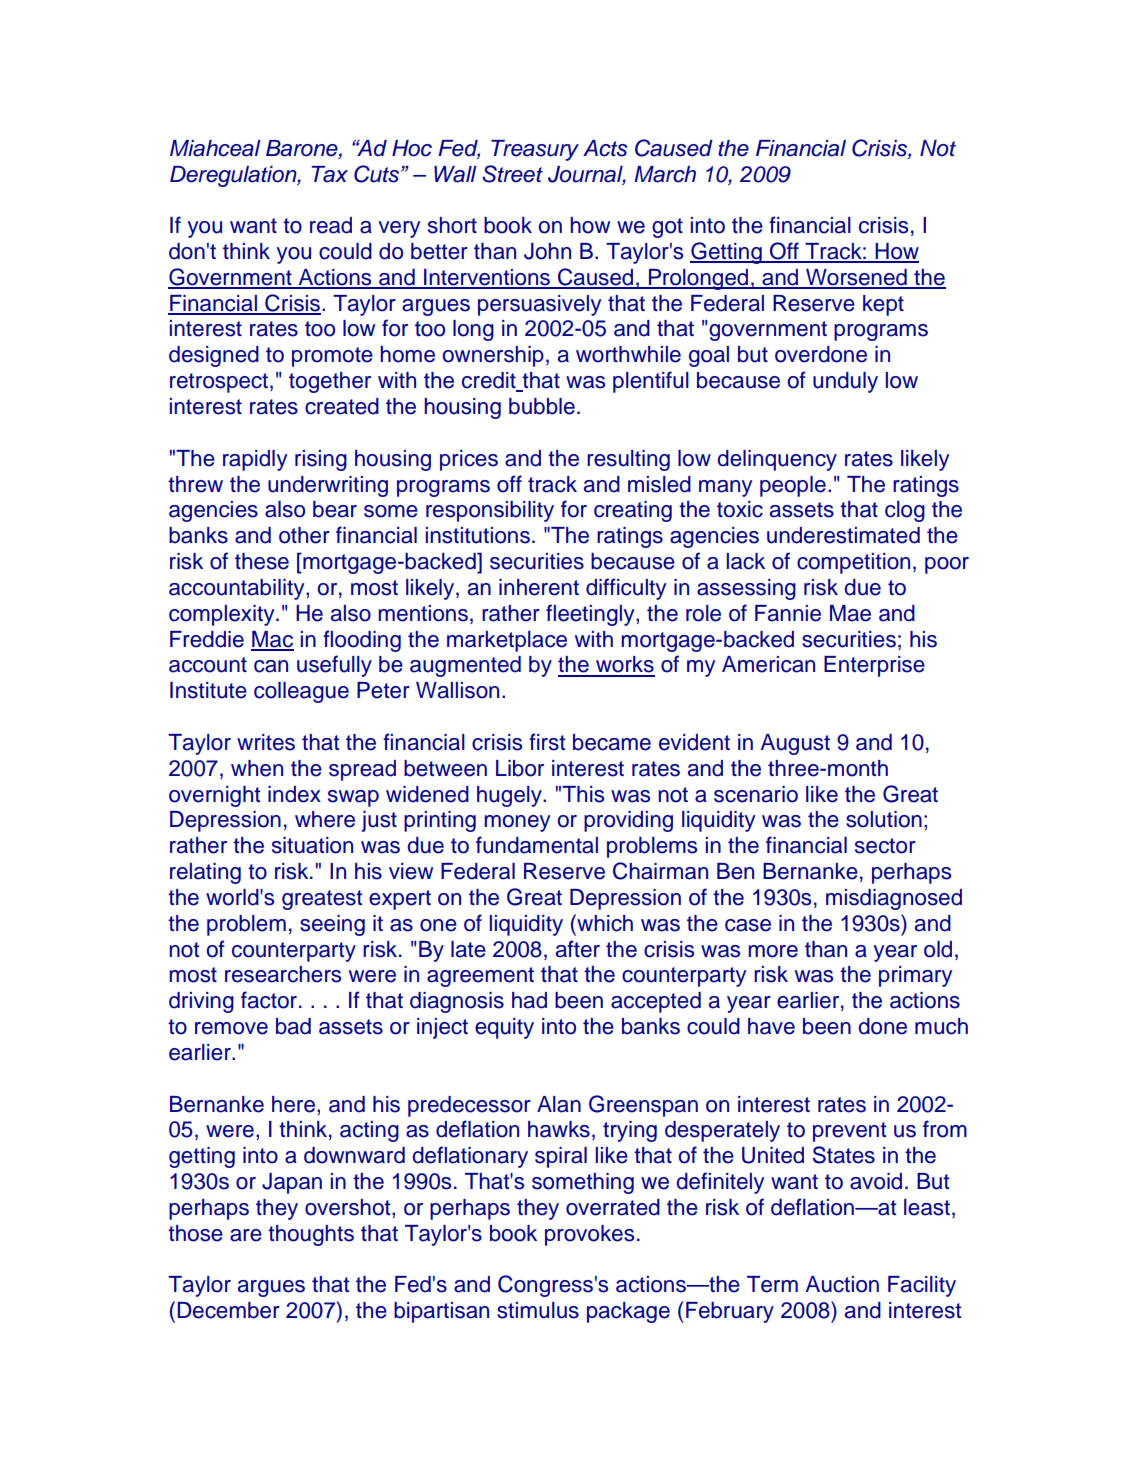 This image has height=1483, width=1146. I want to click on Tax, so click(330, 174).
